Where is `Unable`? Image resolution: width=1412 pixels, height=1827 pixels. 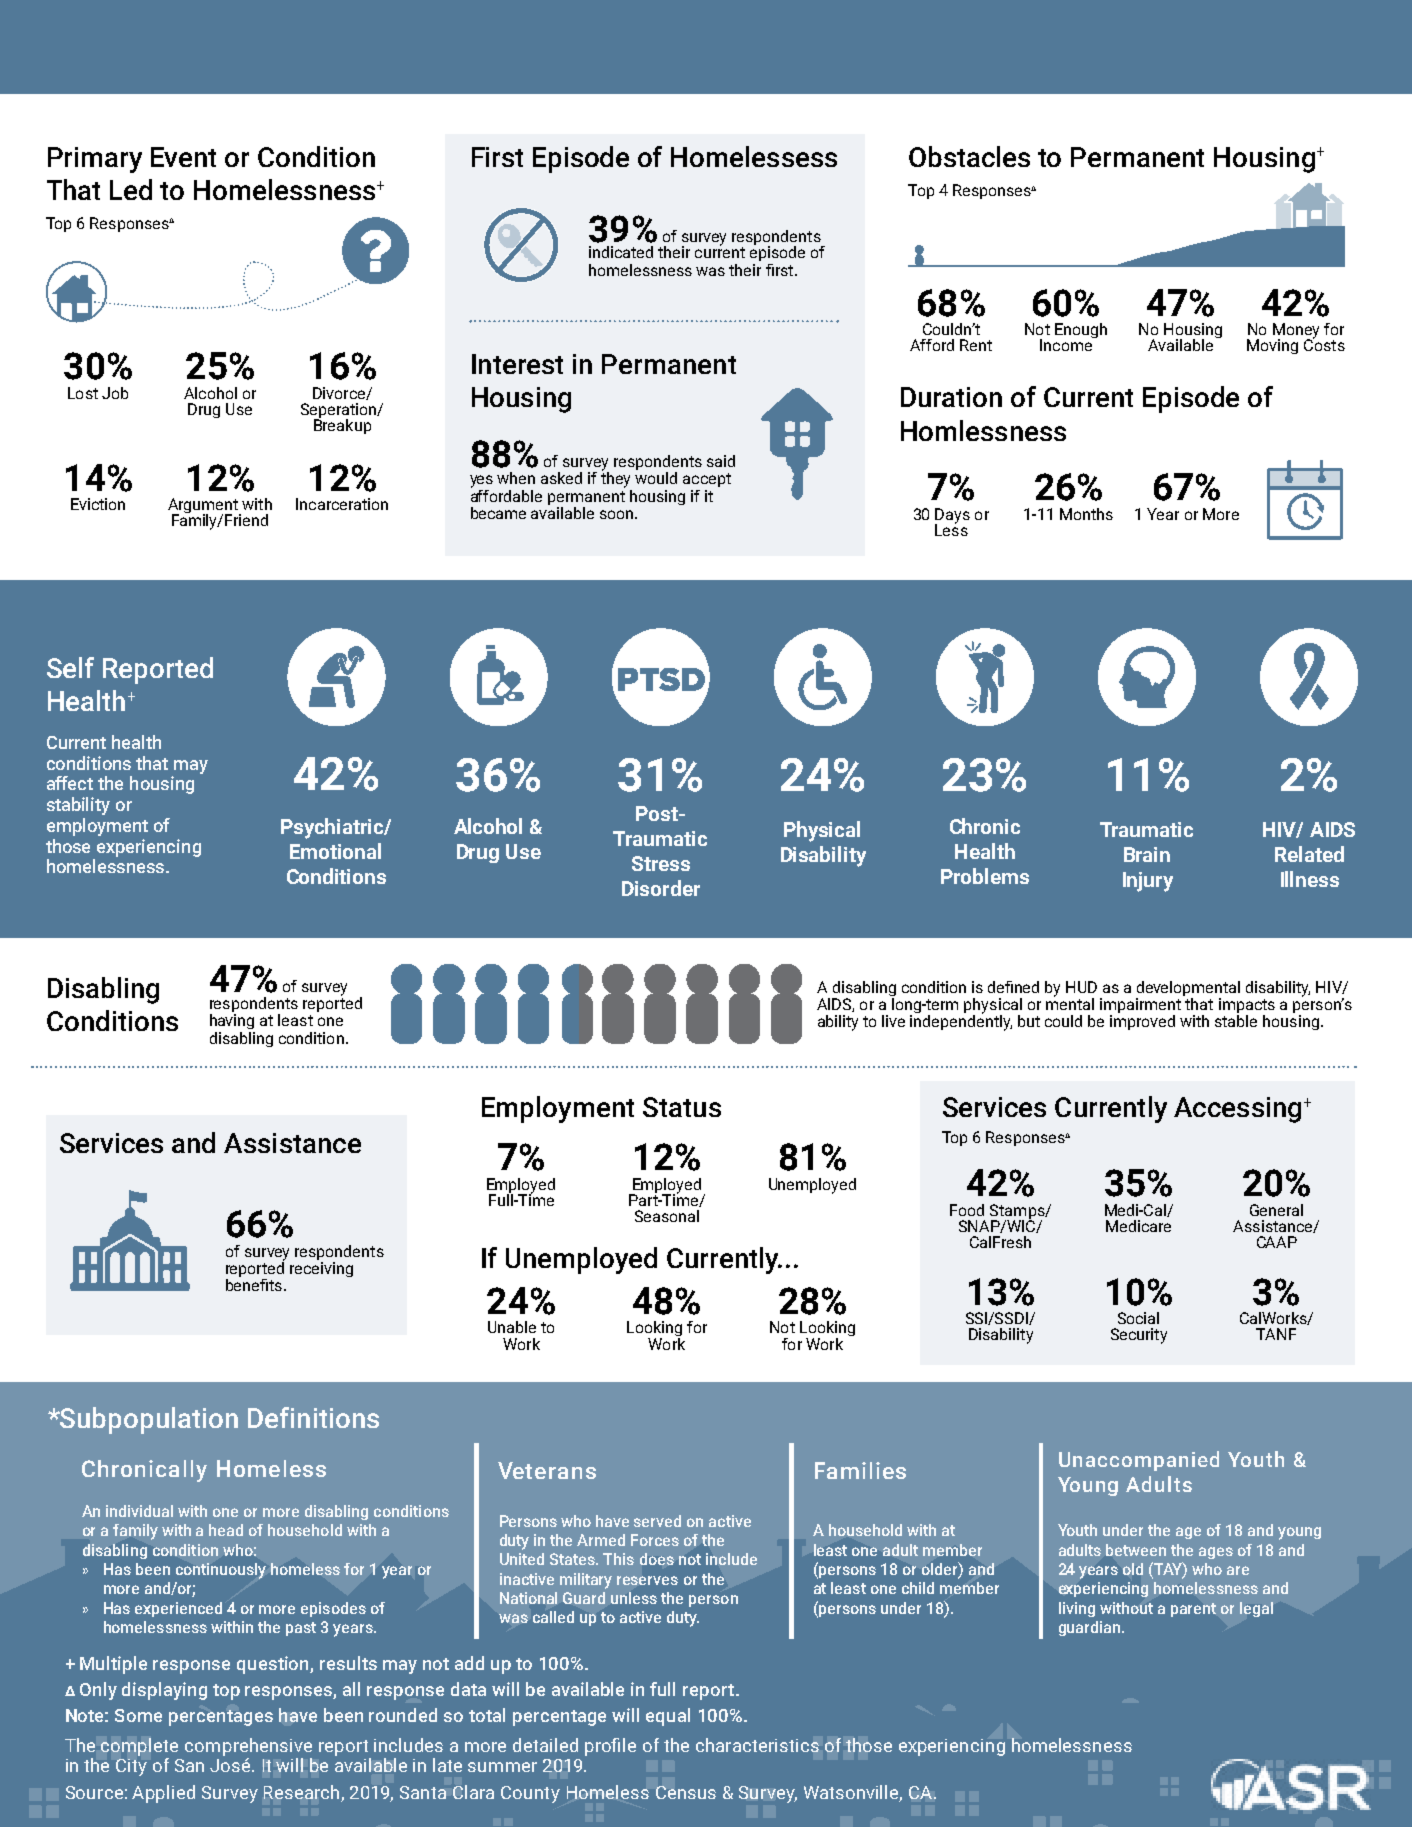
Unable is located at coordinates (512, 1327).
